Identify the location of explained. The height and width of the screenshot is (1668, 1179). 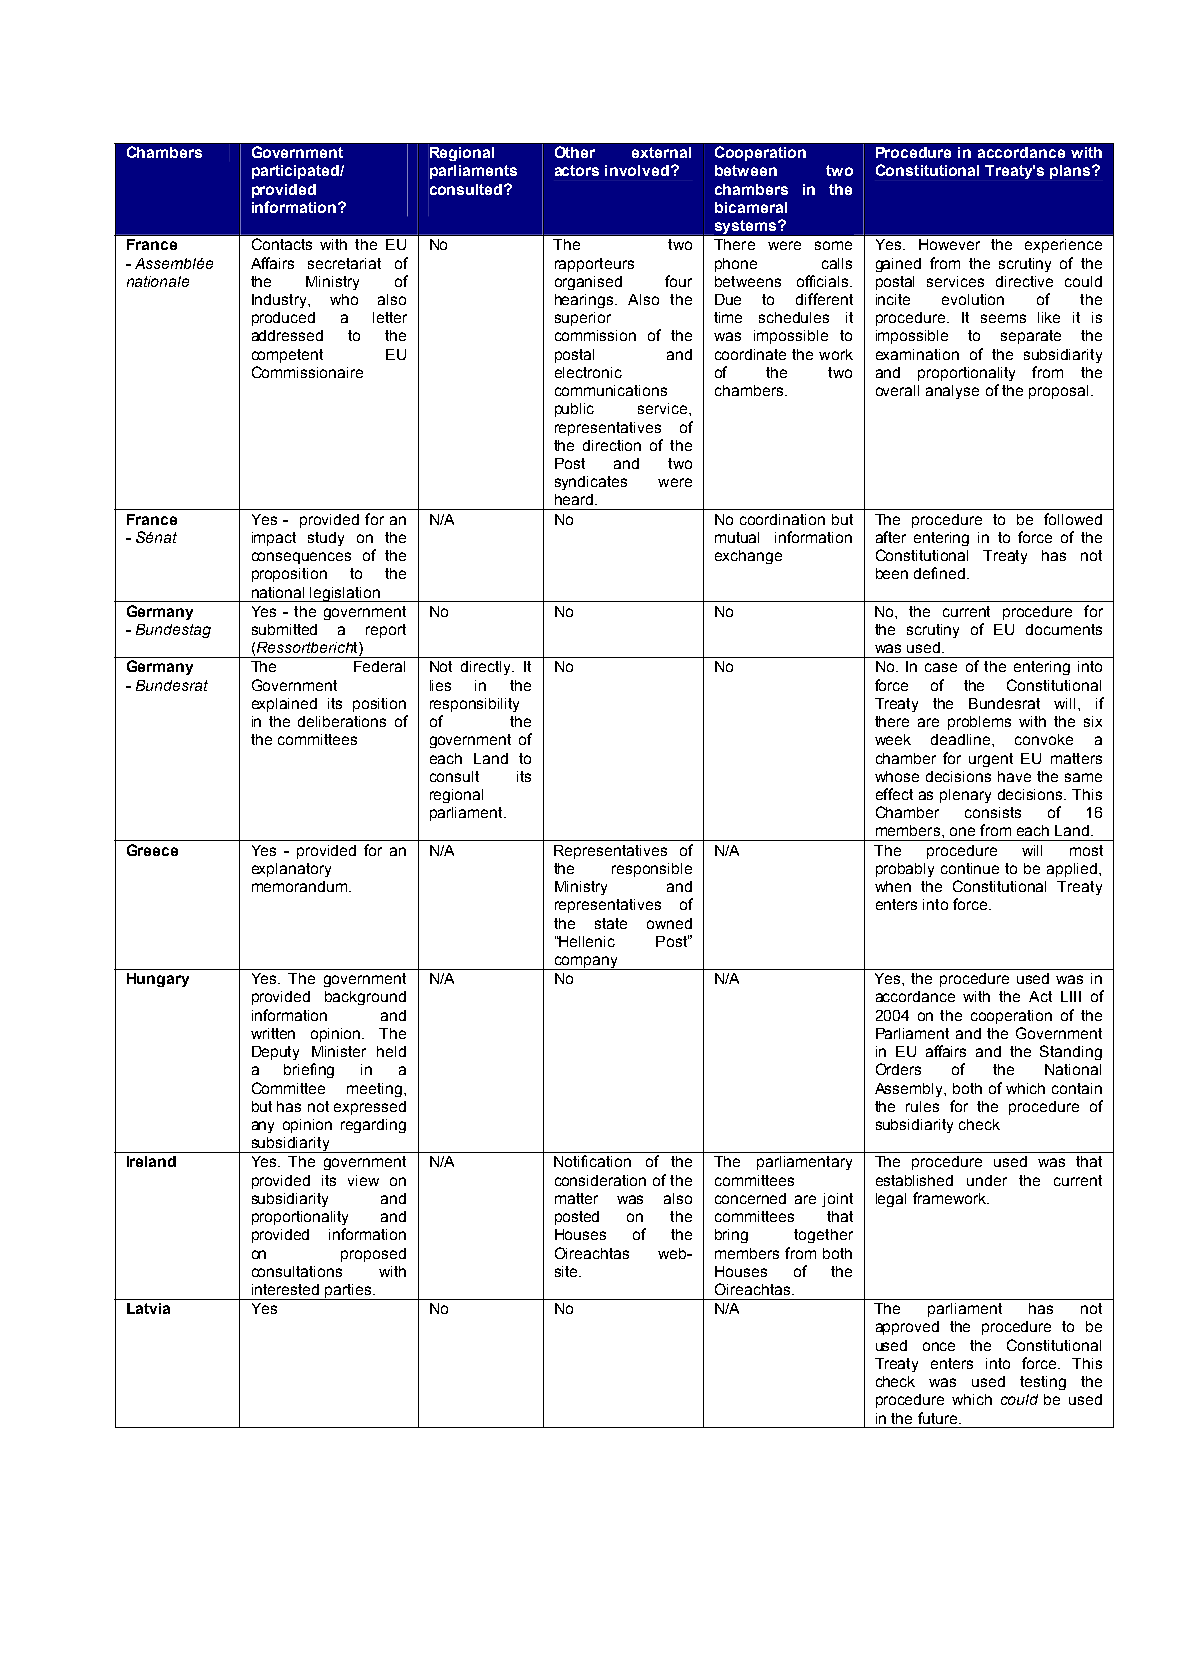
(284, 705).
